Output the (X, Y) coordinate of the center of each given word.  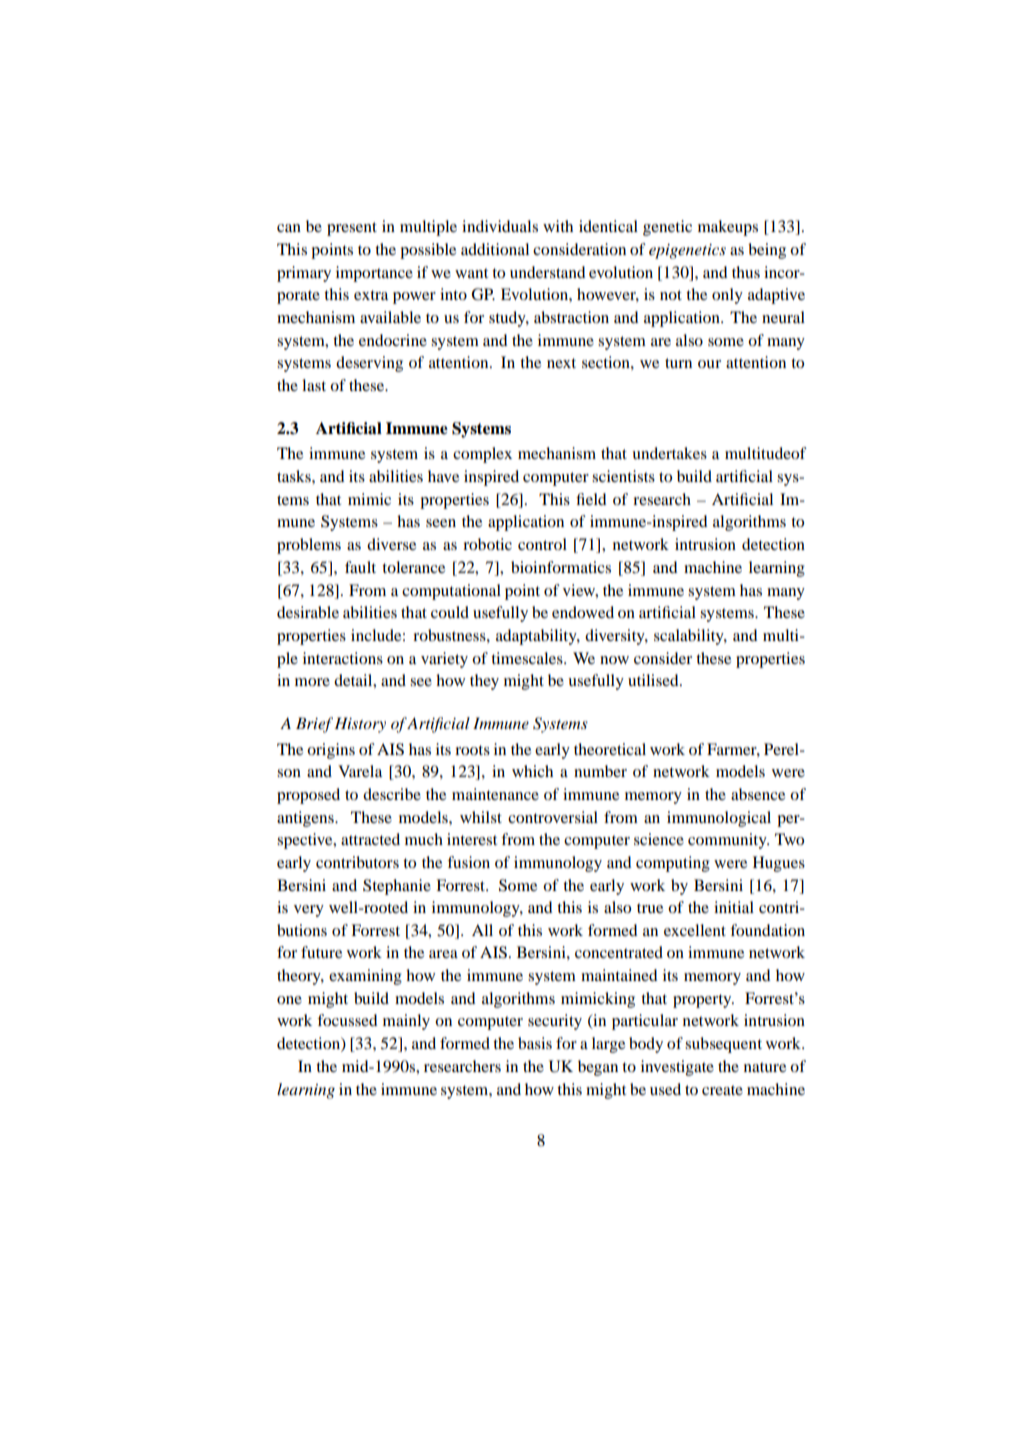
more (312, 682)
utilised (654, 680)
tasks (295, 476)
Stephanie (397, 887)
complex (482, 455)
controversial (553, 817)
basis (535, 1043)
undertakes (669, 453)
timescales (528, 658)
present (352, 229)
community (728, 841)
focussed (347, 1020)
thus (746, 272)
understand (548, 272)
